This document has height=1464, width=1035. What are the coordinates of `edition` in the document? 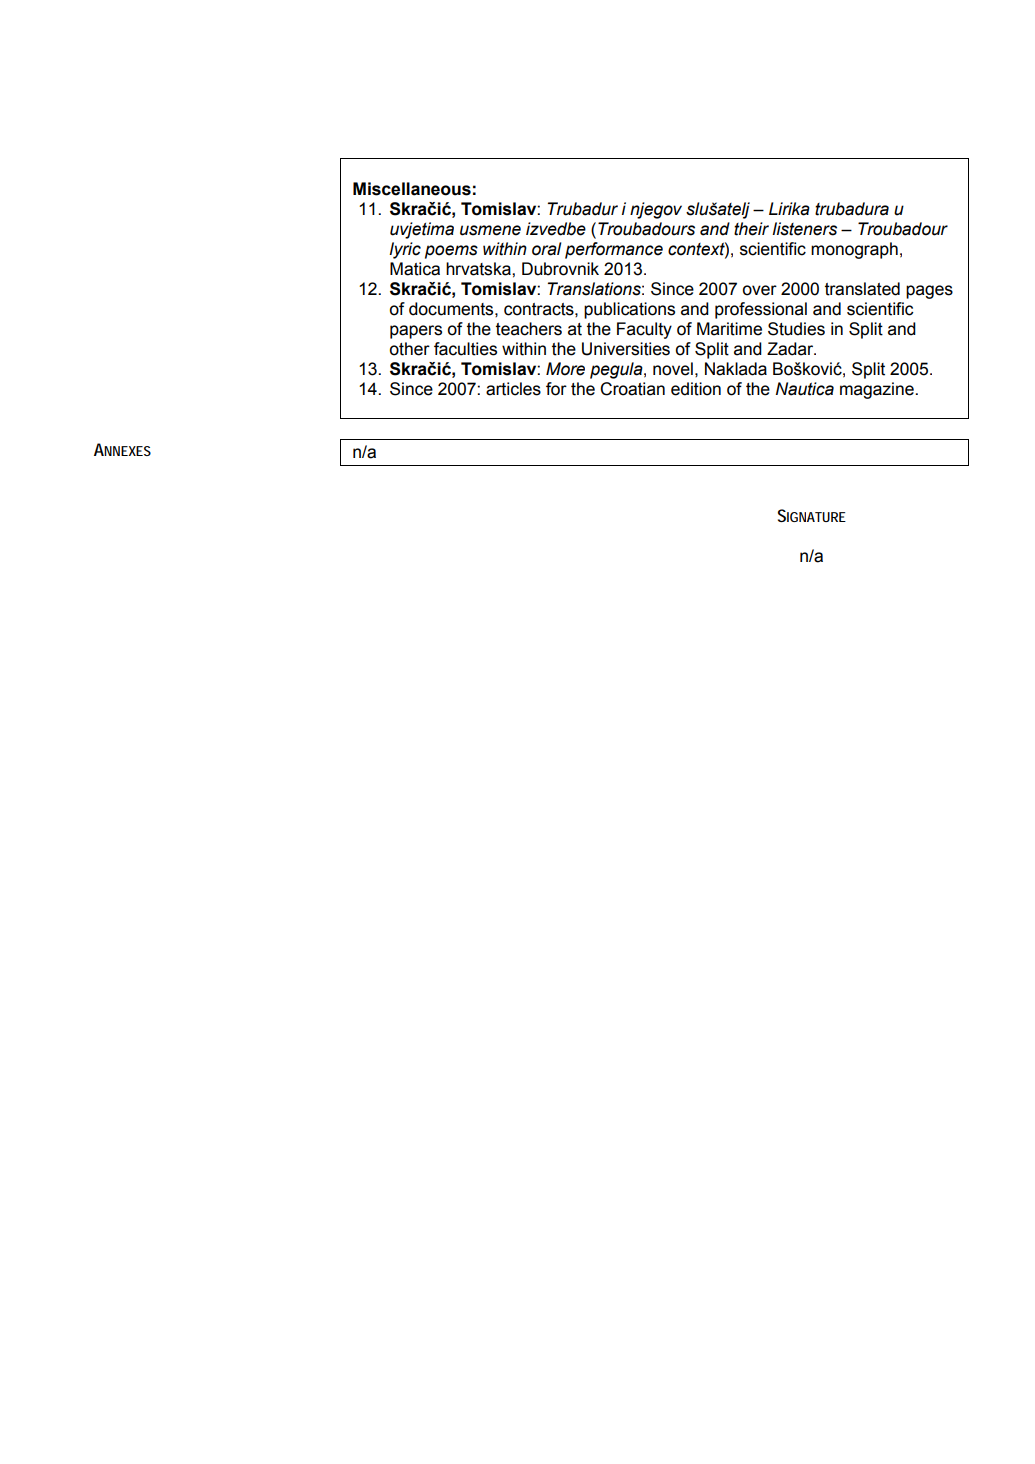 It's located at (696, 389).
